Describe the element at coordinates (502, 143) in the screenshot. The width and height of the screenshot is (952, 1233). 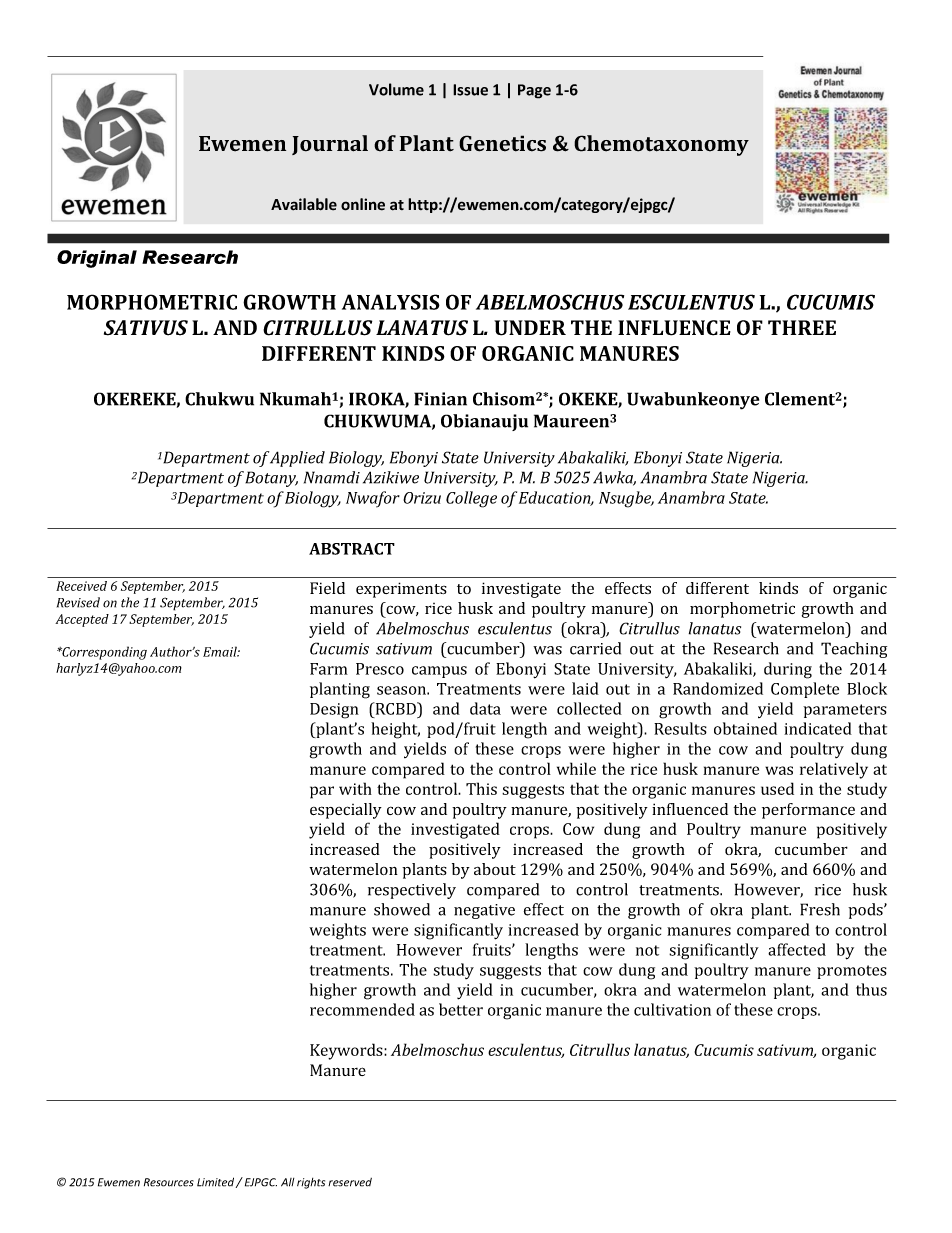
I see `Genetics` at that location.
